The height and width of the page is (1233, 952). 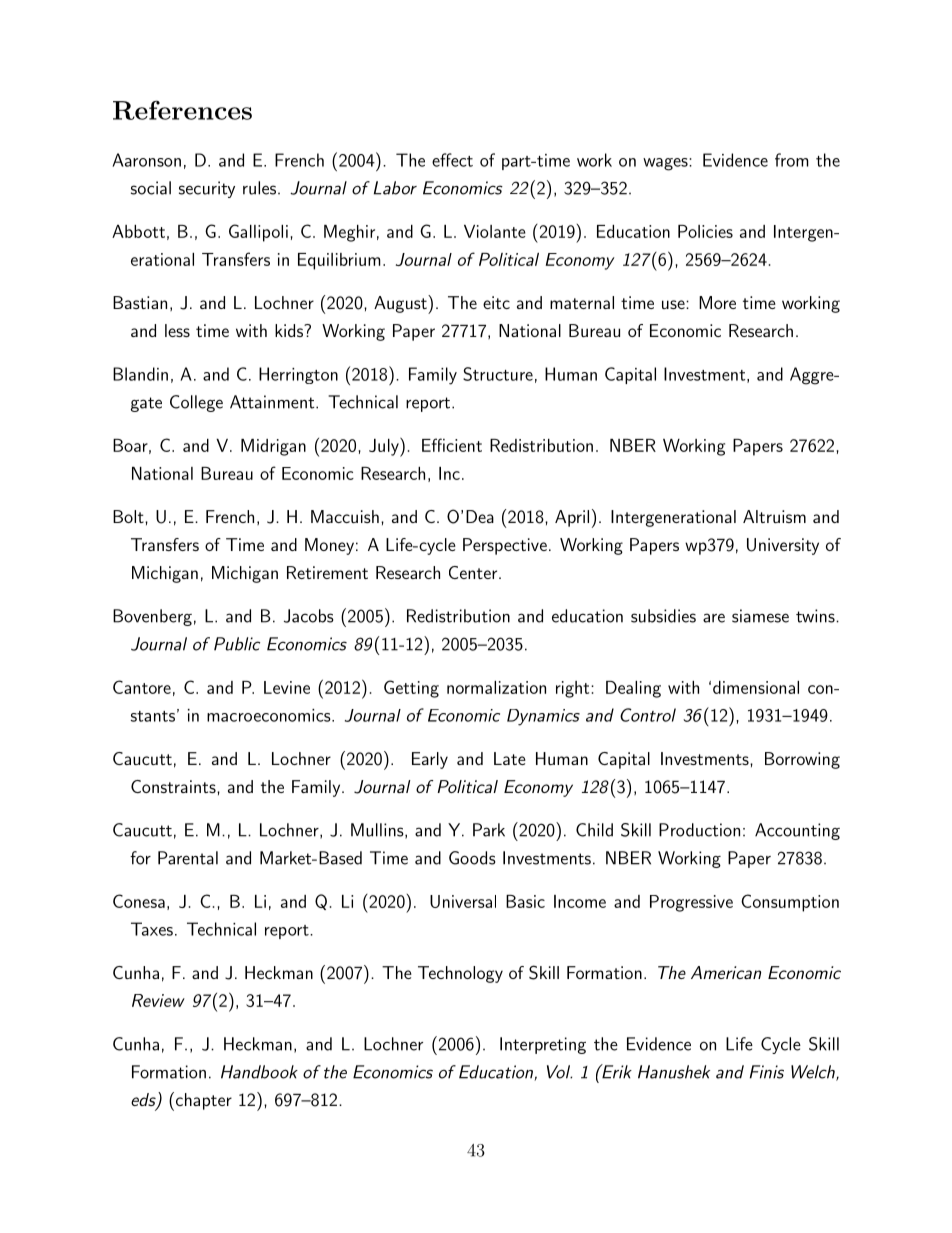 I want to click on References, so click(x=182, y=110).
